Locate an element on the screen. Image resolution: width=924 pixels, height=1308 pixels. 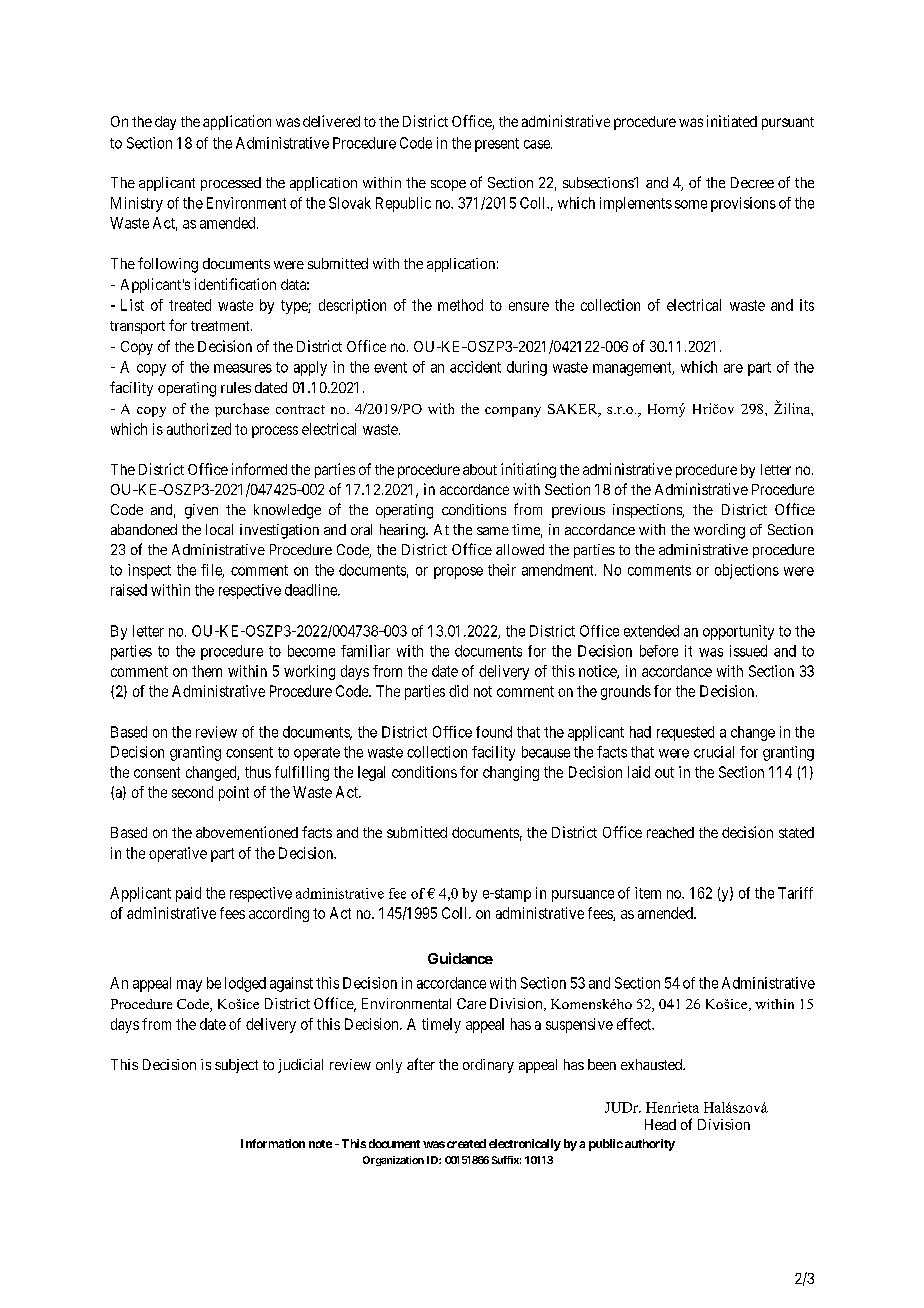
Guidance is located at coordinates (460, 958).
